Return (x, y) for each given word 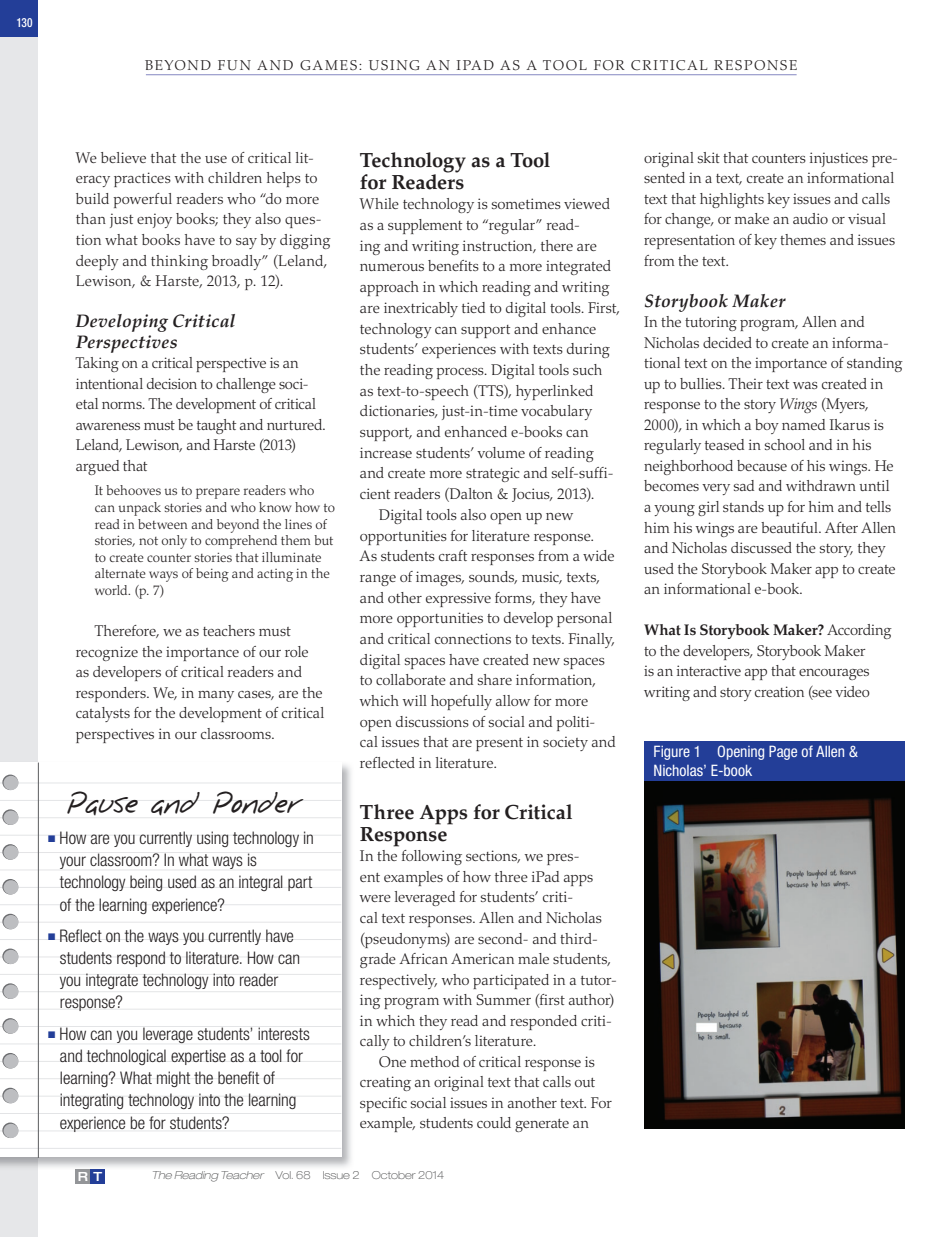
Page (783, 752)
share (495, 679)
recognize (107, 653)
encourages (834, 674)
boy (767, 426)
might (173, 1079)
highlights (732, 200)
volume (501, 452)
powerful (142, 200)
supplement (425, 226)
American (482, 958)
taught (216, 426)
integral (261, 883)
